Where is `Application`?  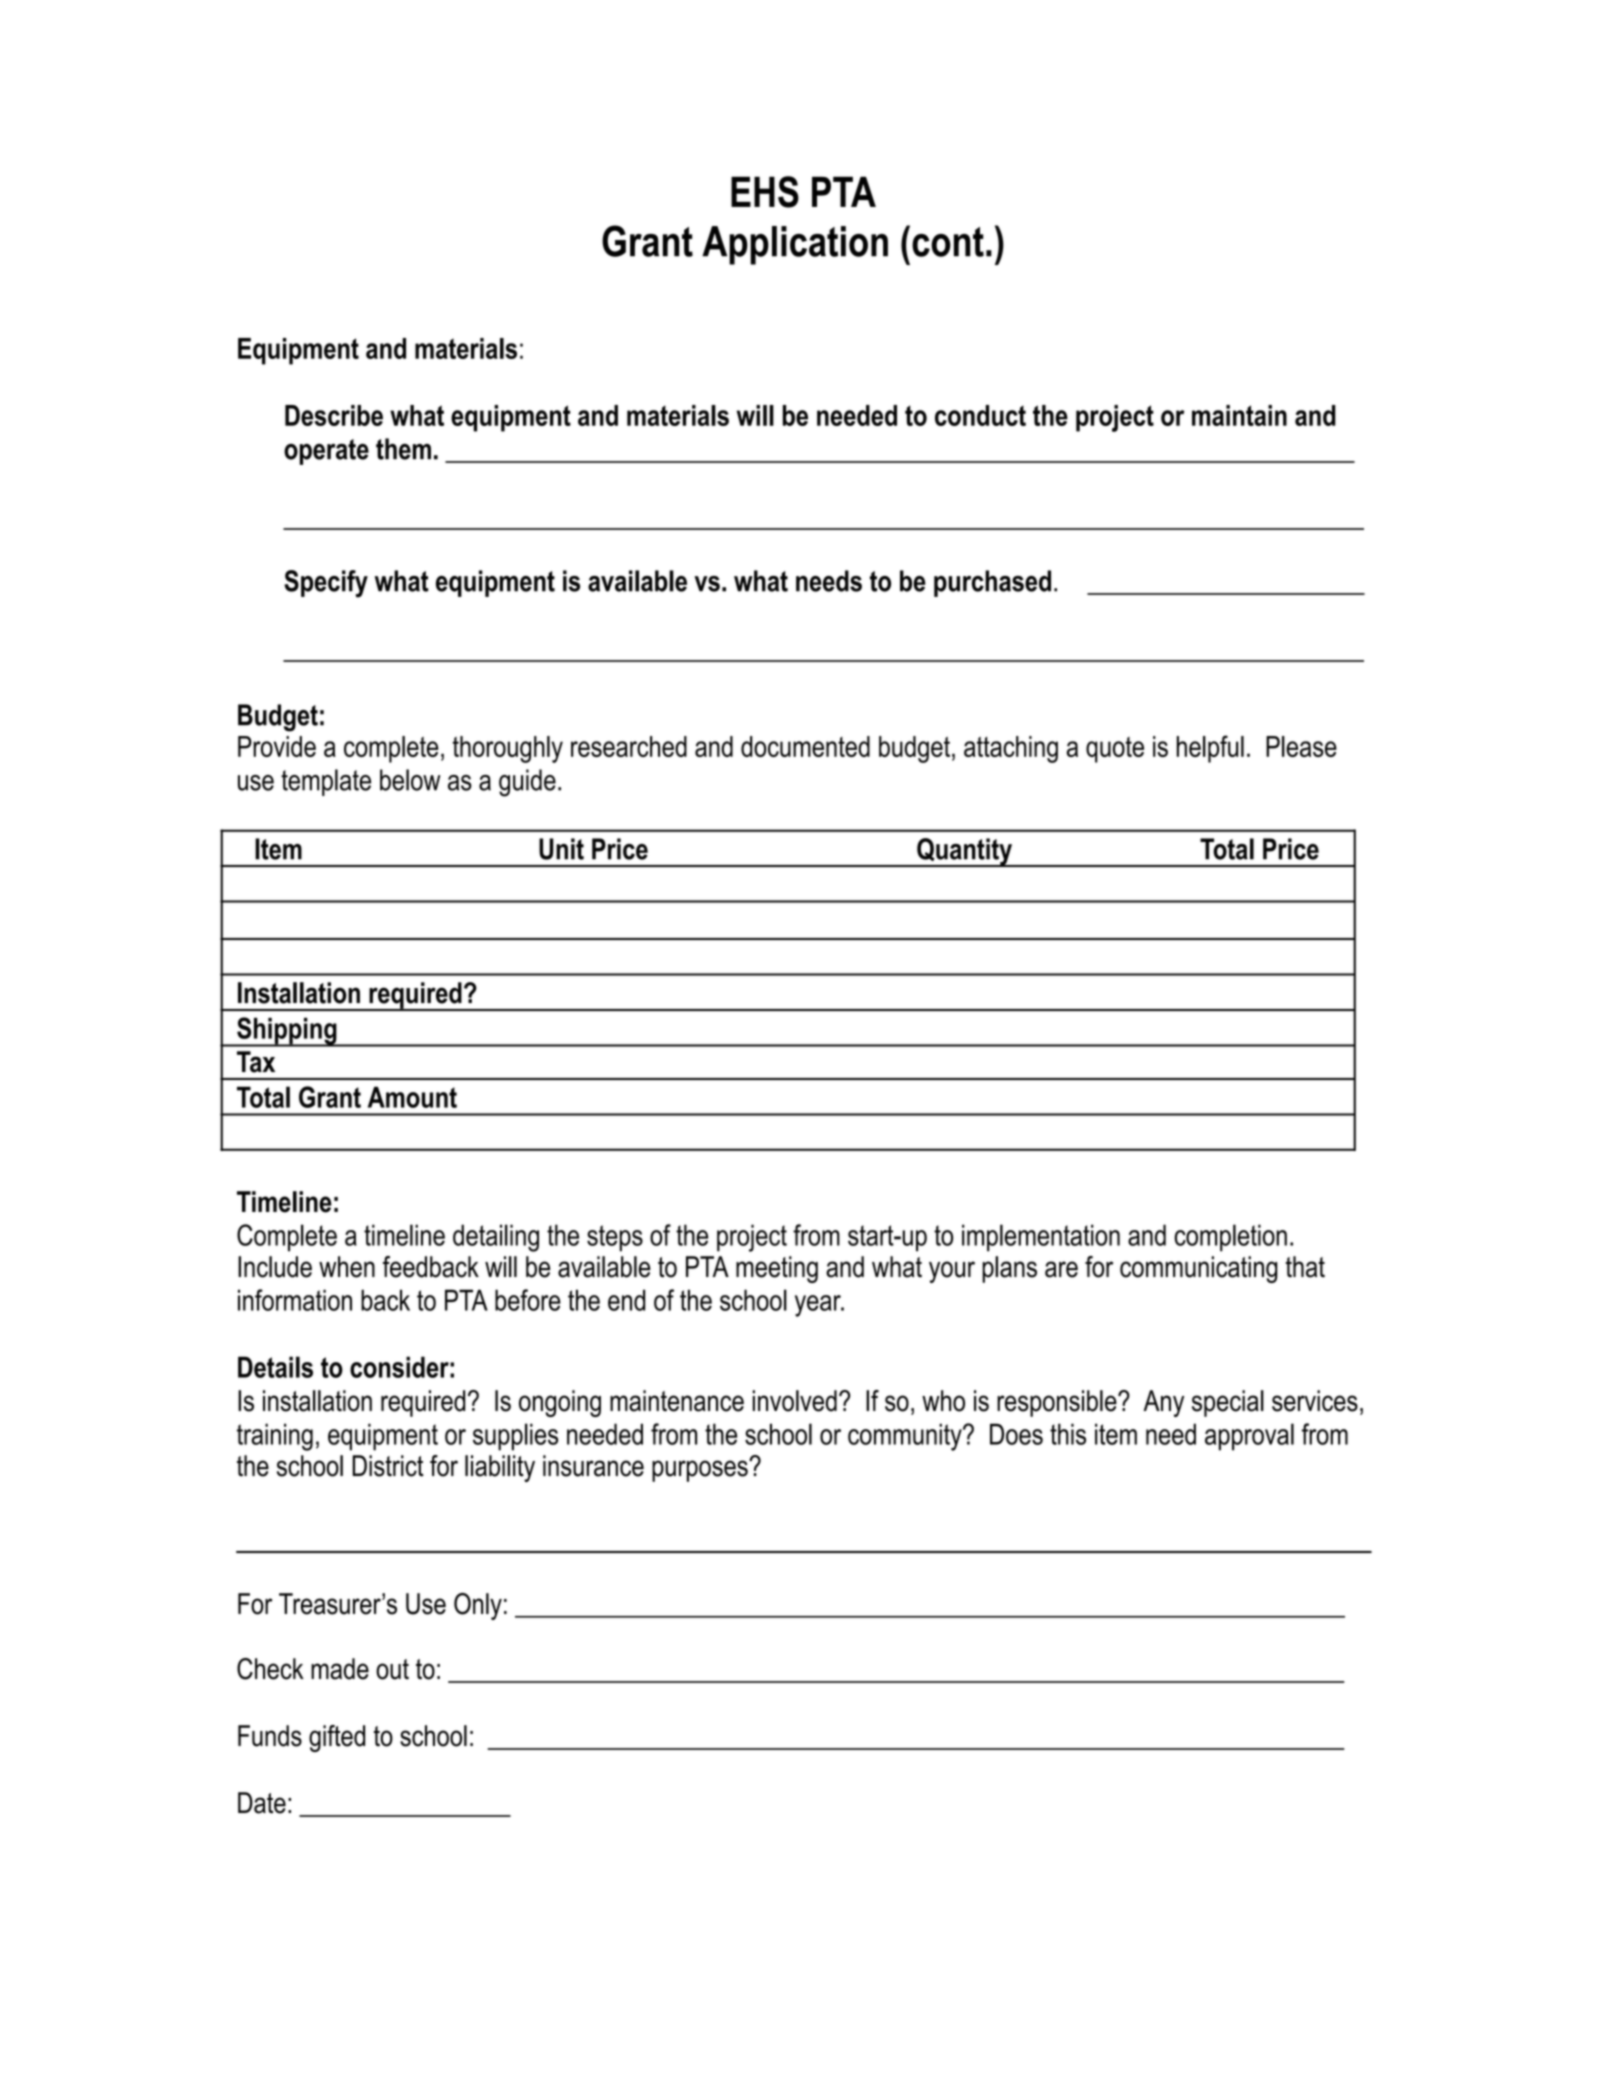 Application is located at coordinates (795, 245).
